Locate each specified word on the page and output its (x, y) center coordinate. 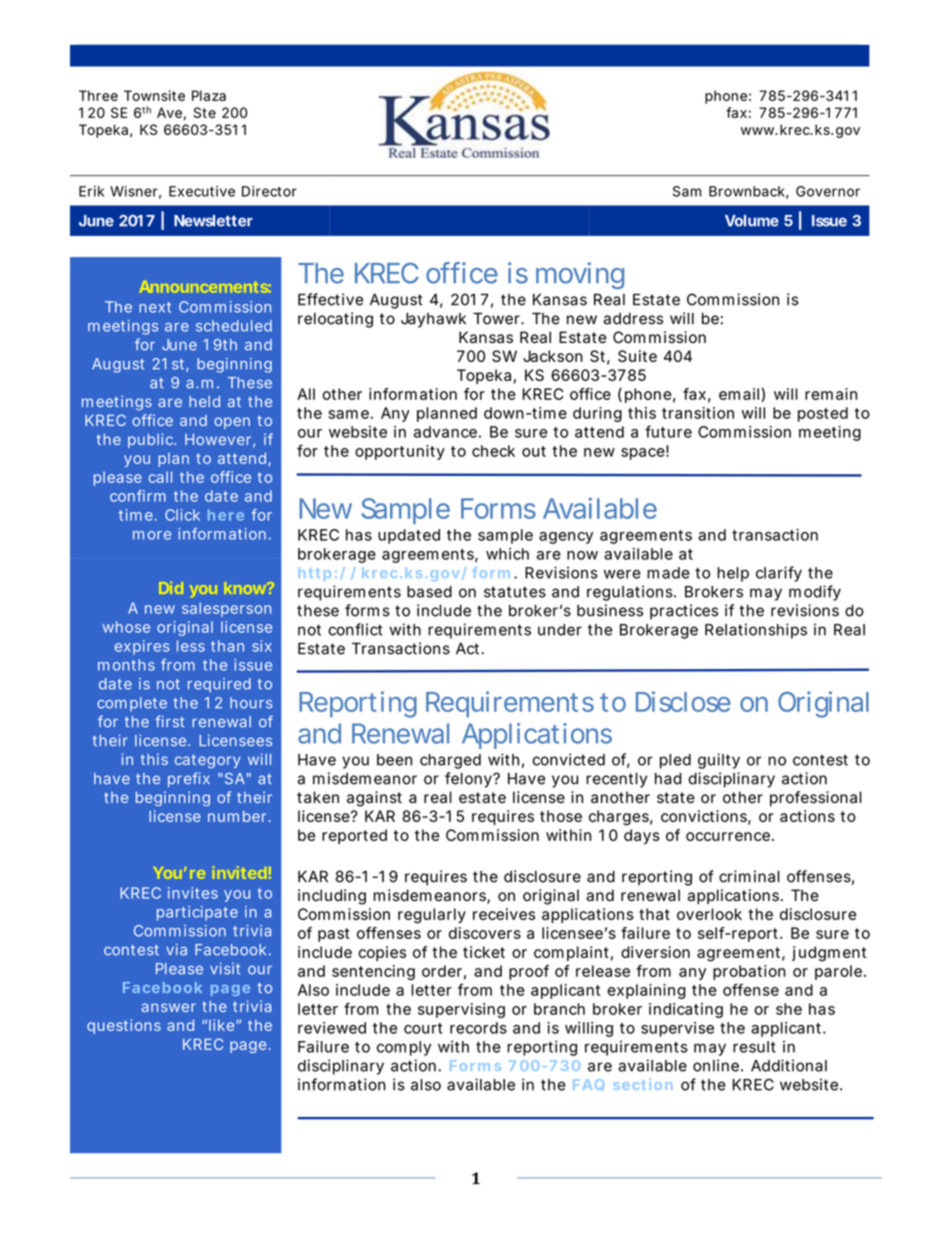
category (208, 761)
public (152, 440)
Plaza (209, 95)
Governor (828, 191)
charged (450, 761)
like (223, 1025)
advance (445, 432)
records (478, 1028)
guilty (719, 761)
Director (269, 191)
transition (698, 413)
